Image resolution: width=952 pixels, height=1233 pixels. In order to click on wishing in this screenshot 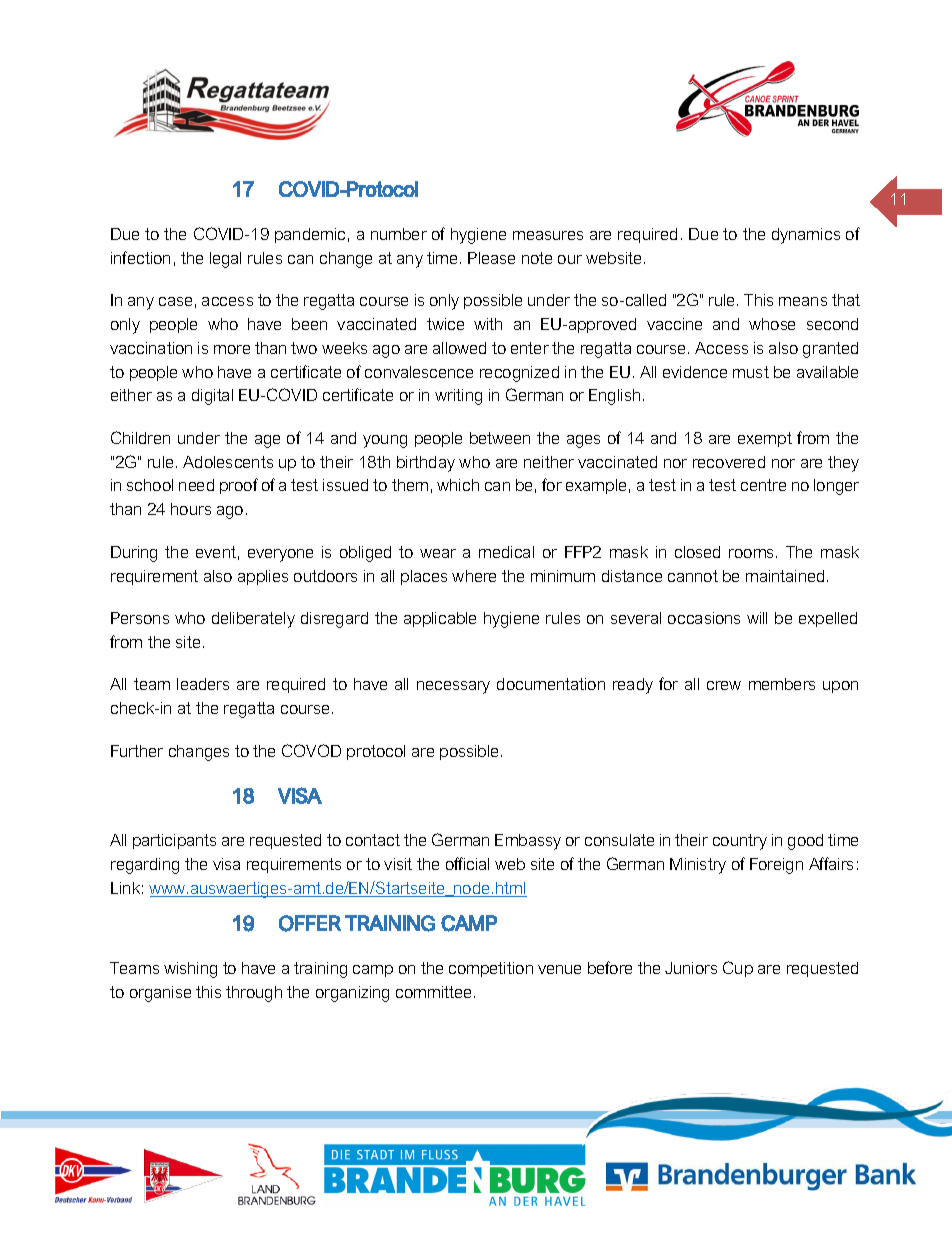, I will do `click(190, 970)`.
